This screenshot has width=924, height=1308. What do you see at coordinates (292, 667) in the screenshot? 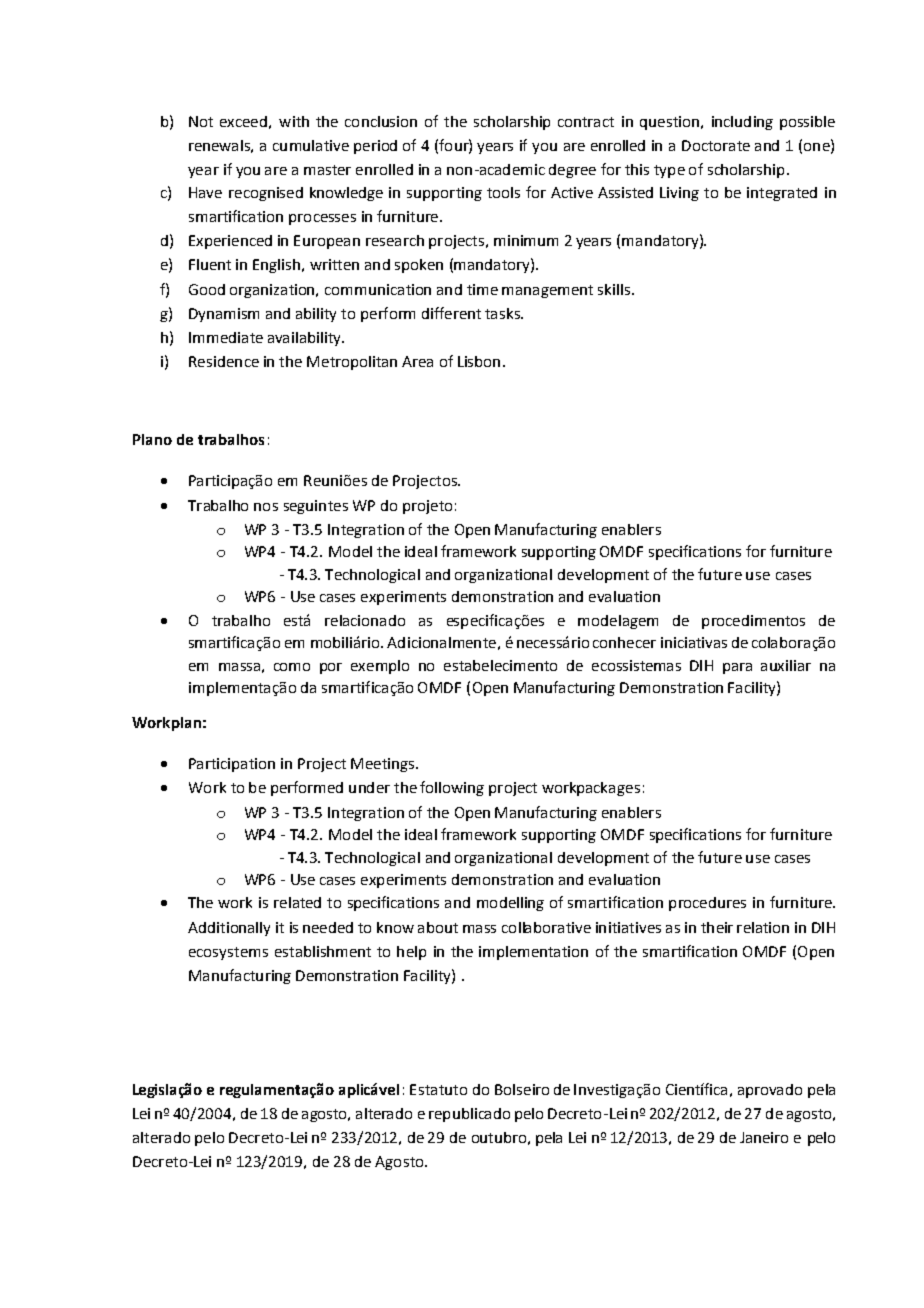
I see `como` at bounding box center [292, 667].
